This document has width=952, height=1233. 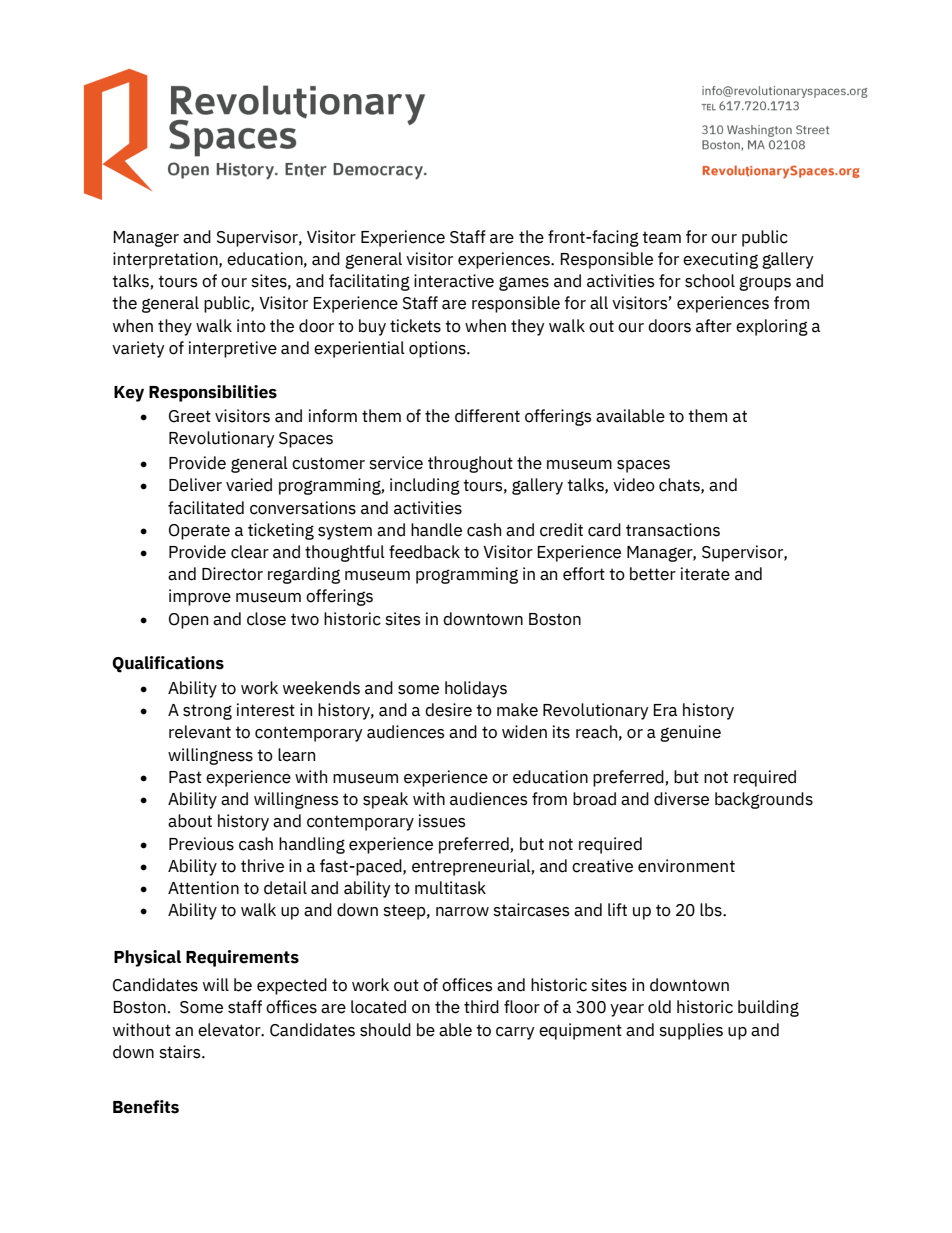 What do you see at coordinates (686, 866) in the document?
I see `environment` at bounding box center [686, 866].
